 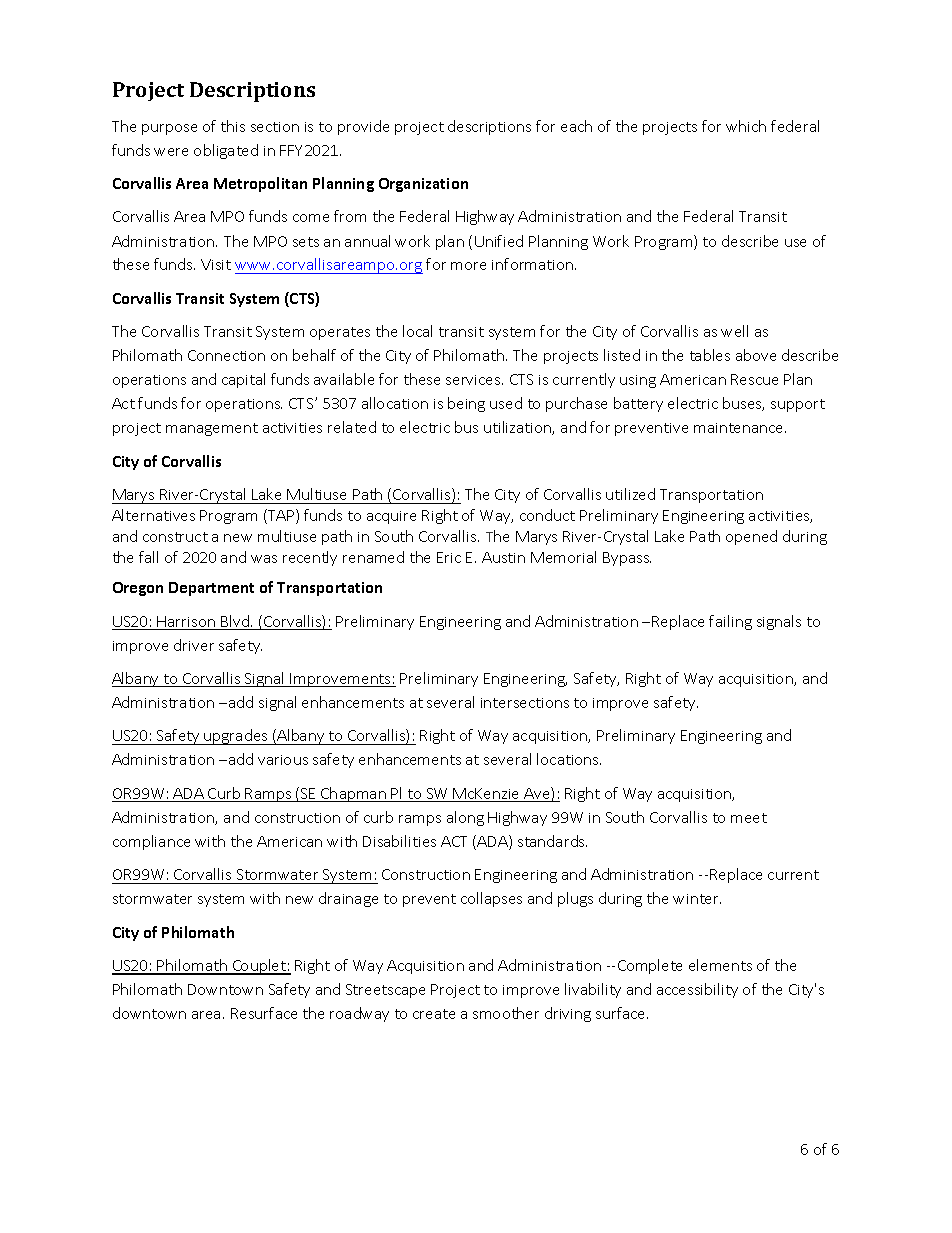 I want to click on Couplet, so click(x=259, y=967).
